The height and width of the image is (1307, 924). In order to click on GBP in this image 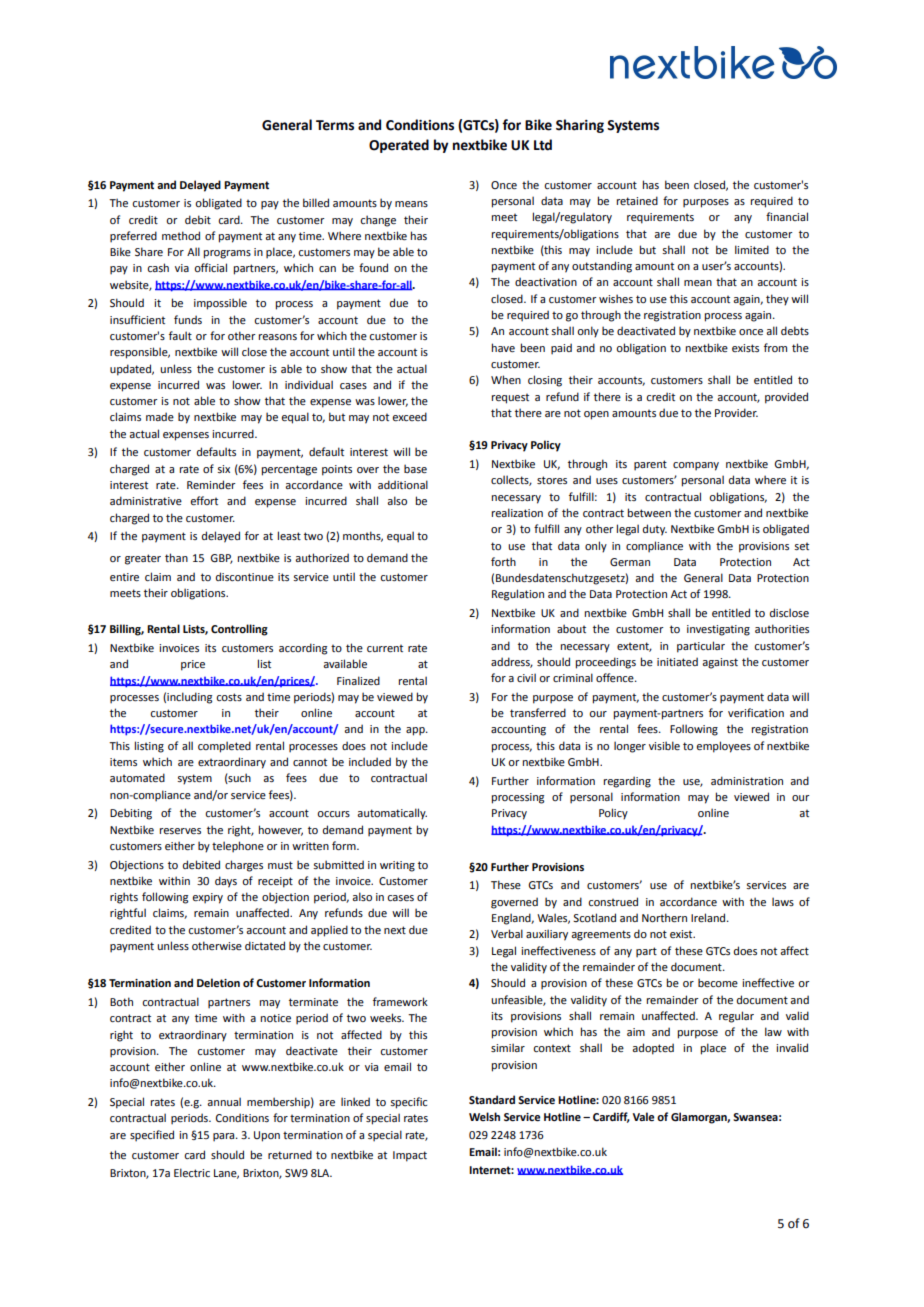, I will do `click(221, 559)`.
